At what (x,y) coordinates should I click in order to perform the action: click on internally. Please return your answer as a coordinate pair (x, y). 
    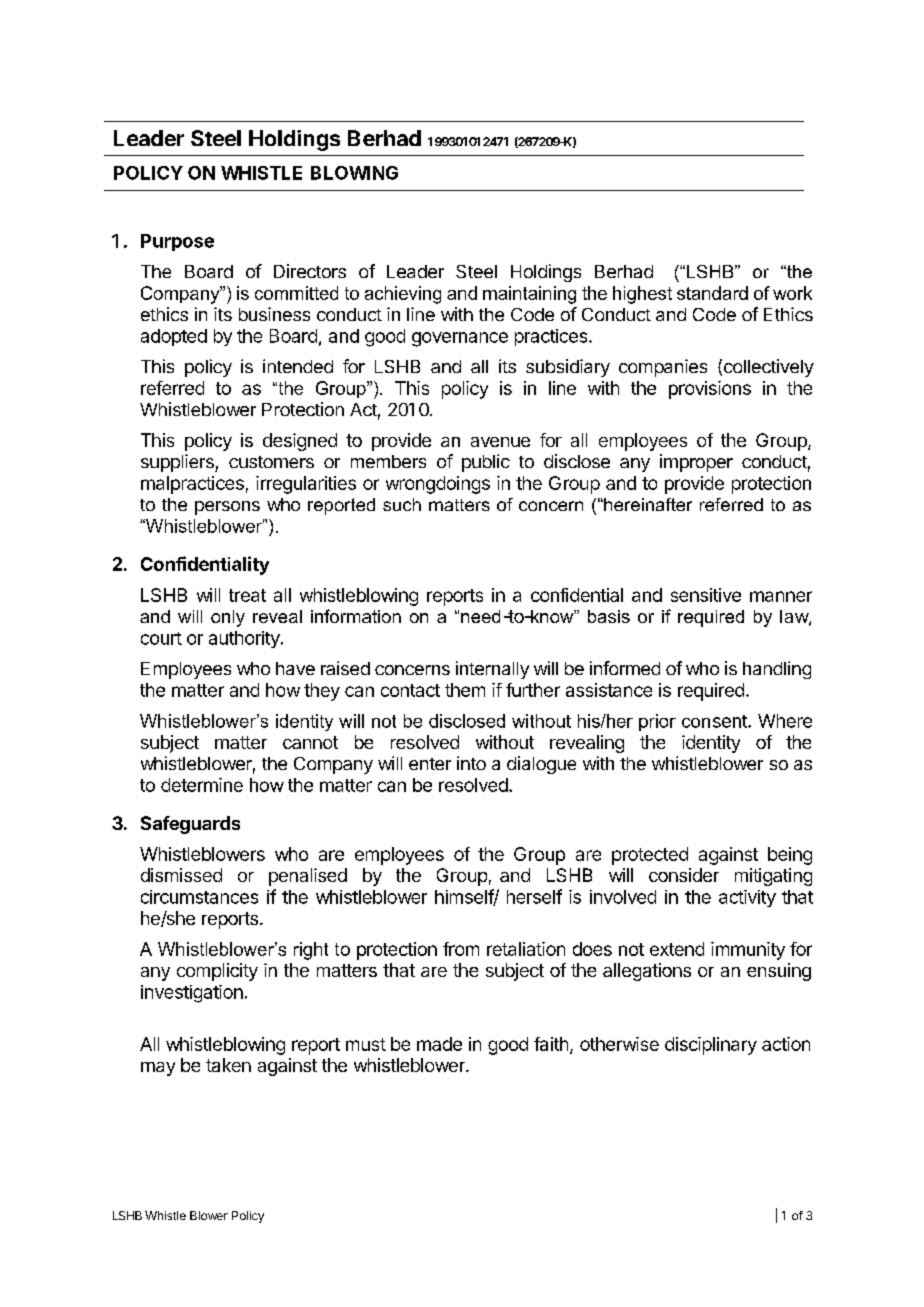
    Looking at the image, I should click on (492, 670).
